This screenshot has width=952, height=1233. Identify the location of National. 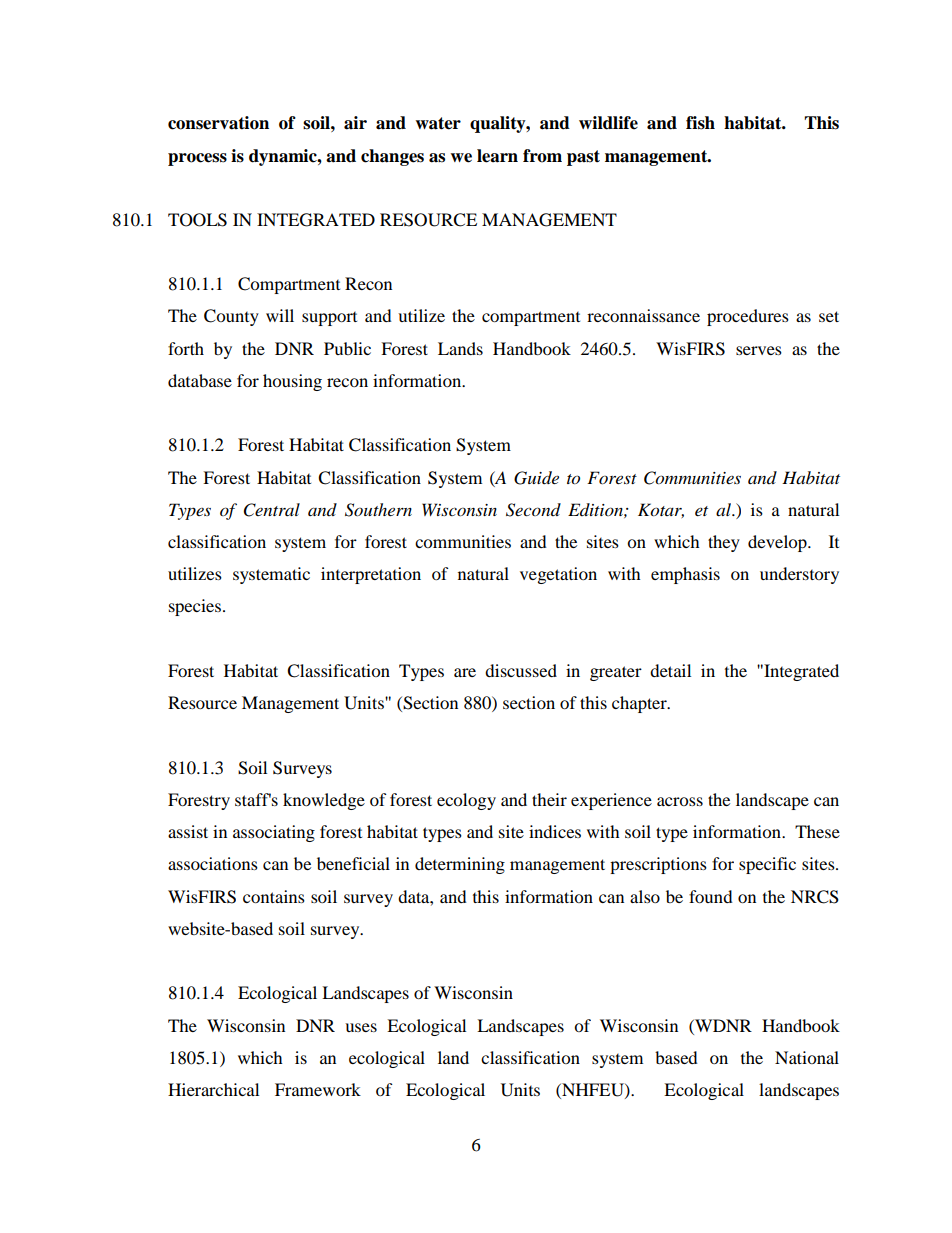
(807, 1057).
